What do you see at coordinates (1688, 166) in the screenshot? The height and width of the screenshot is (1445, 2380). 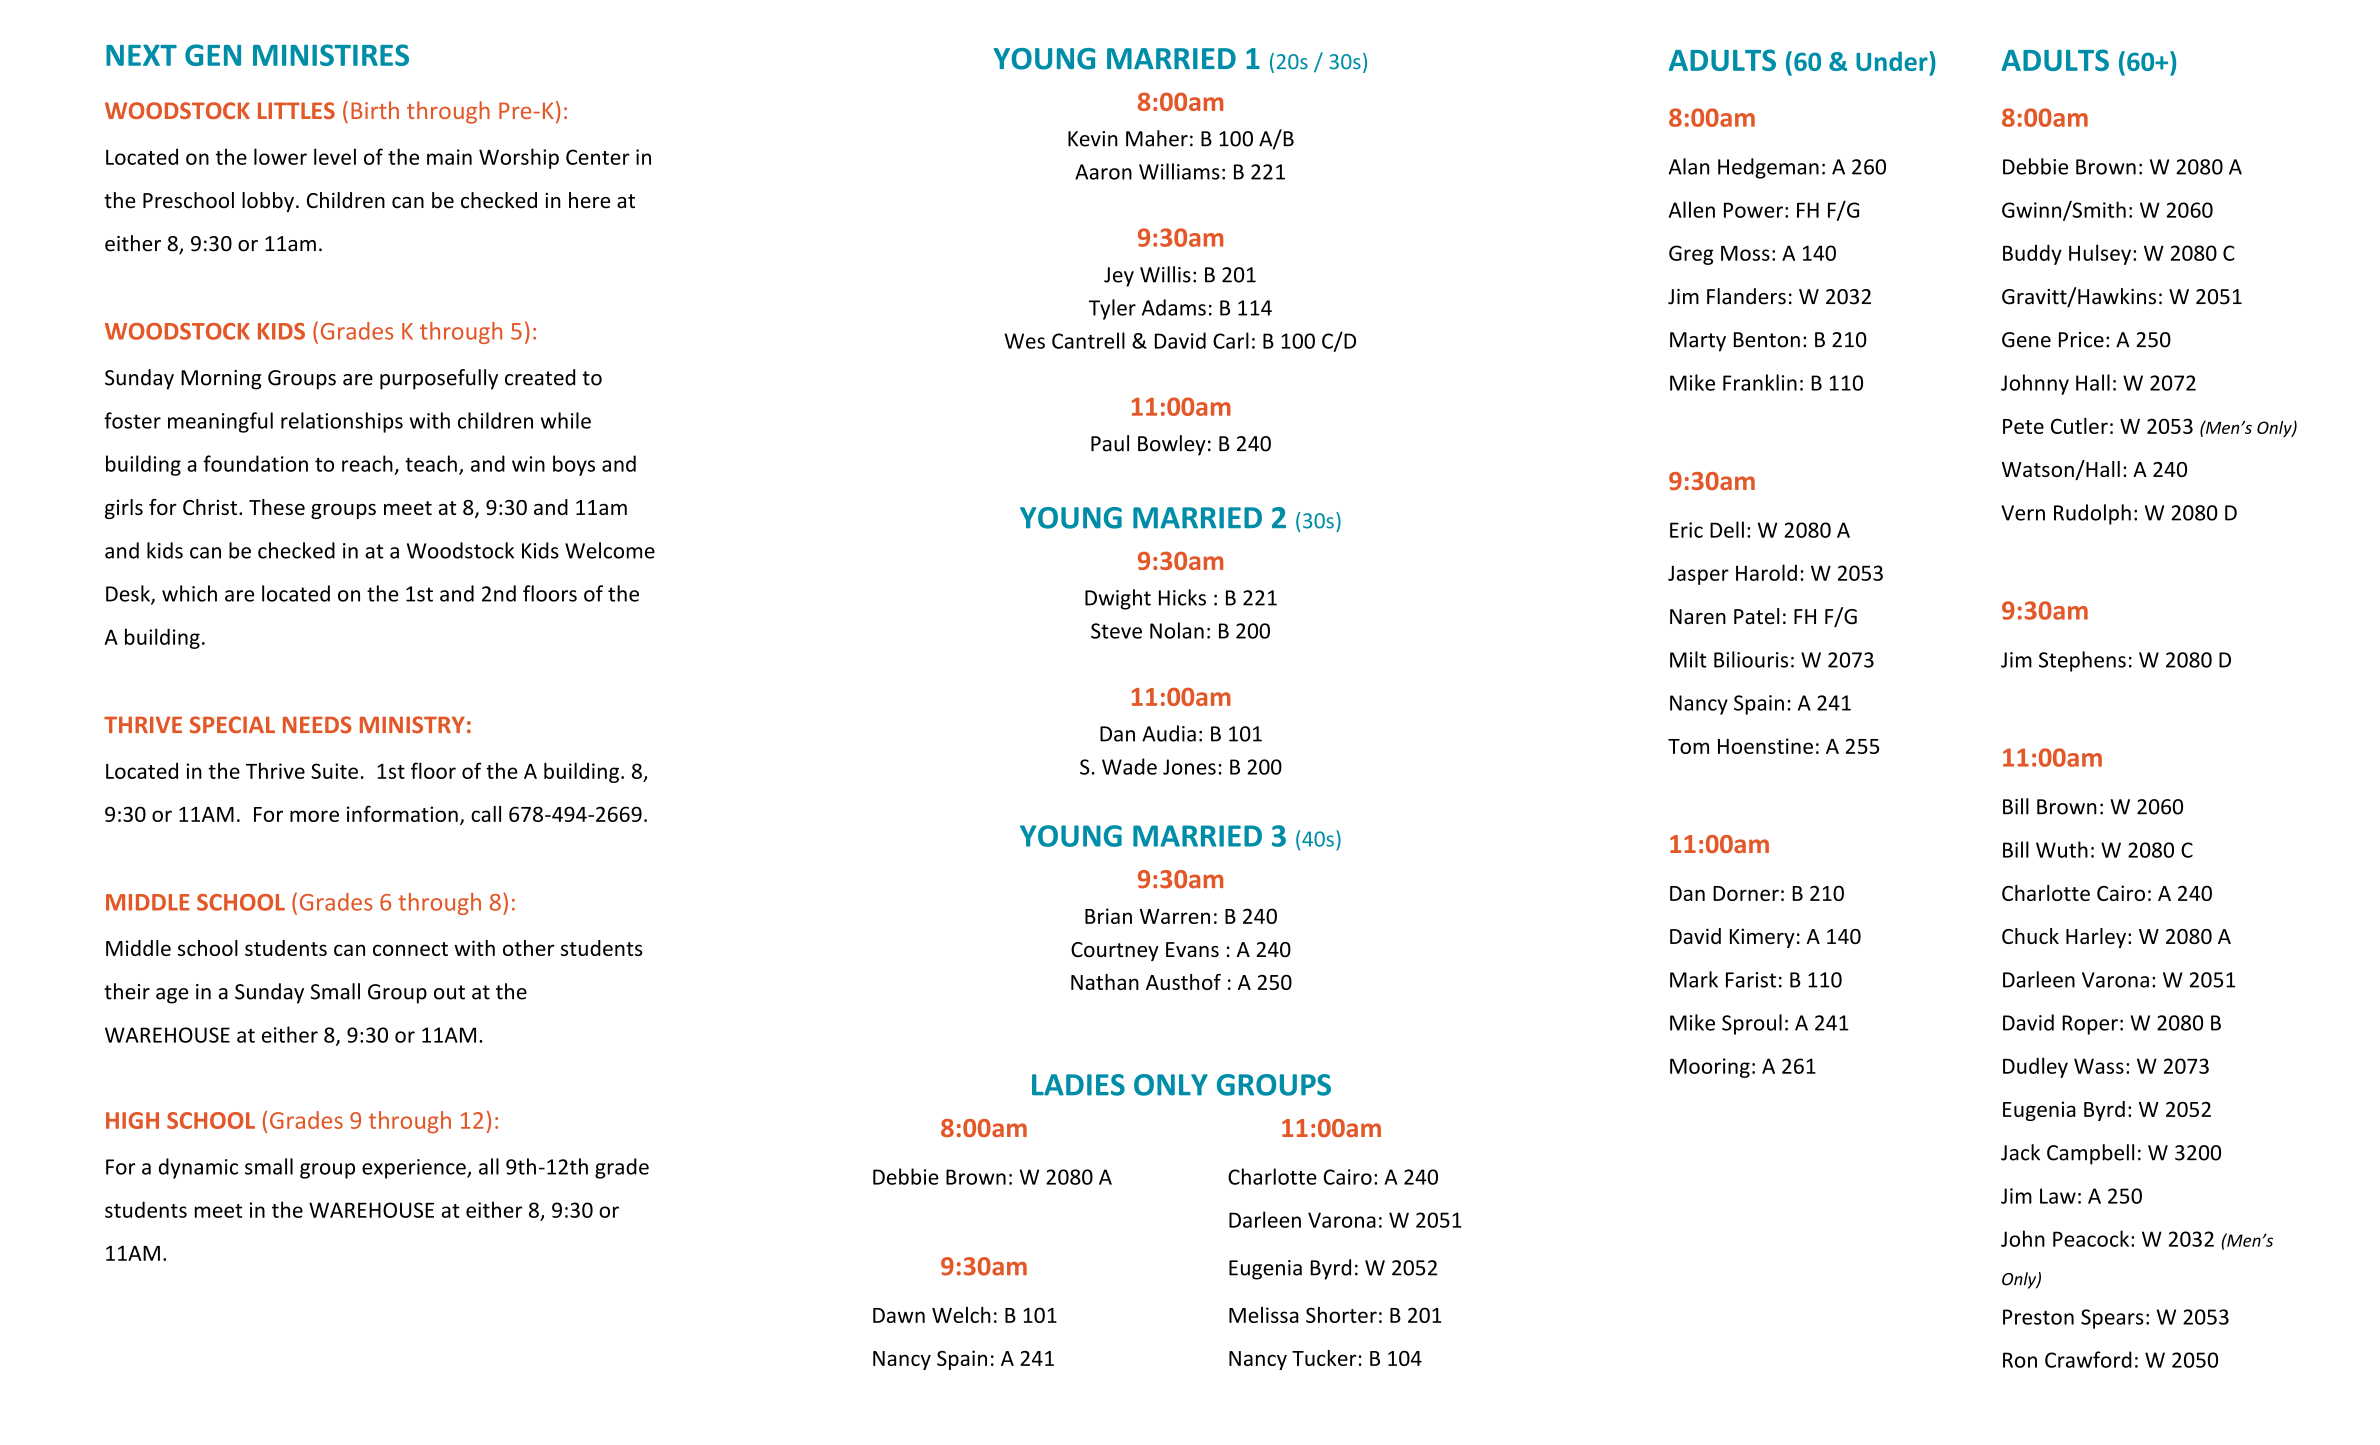 I see `Alan` at bounding box center [1688, 166].
